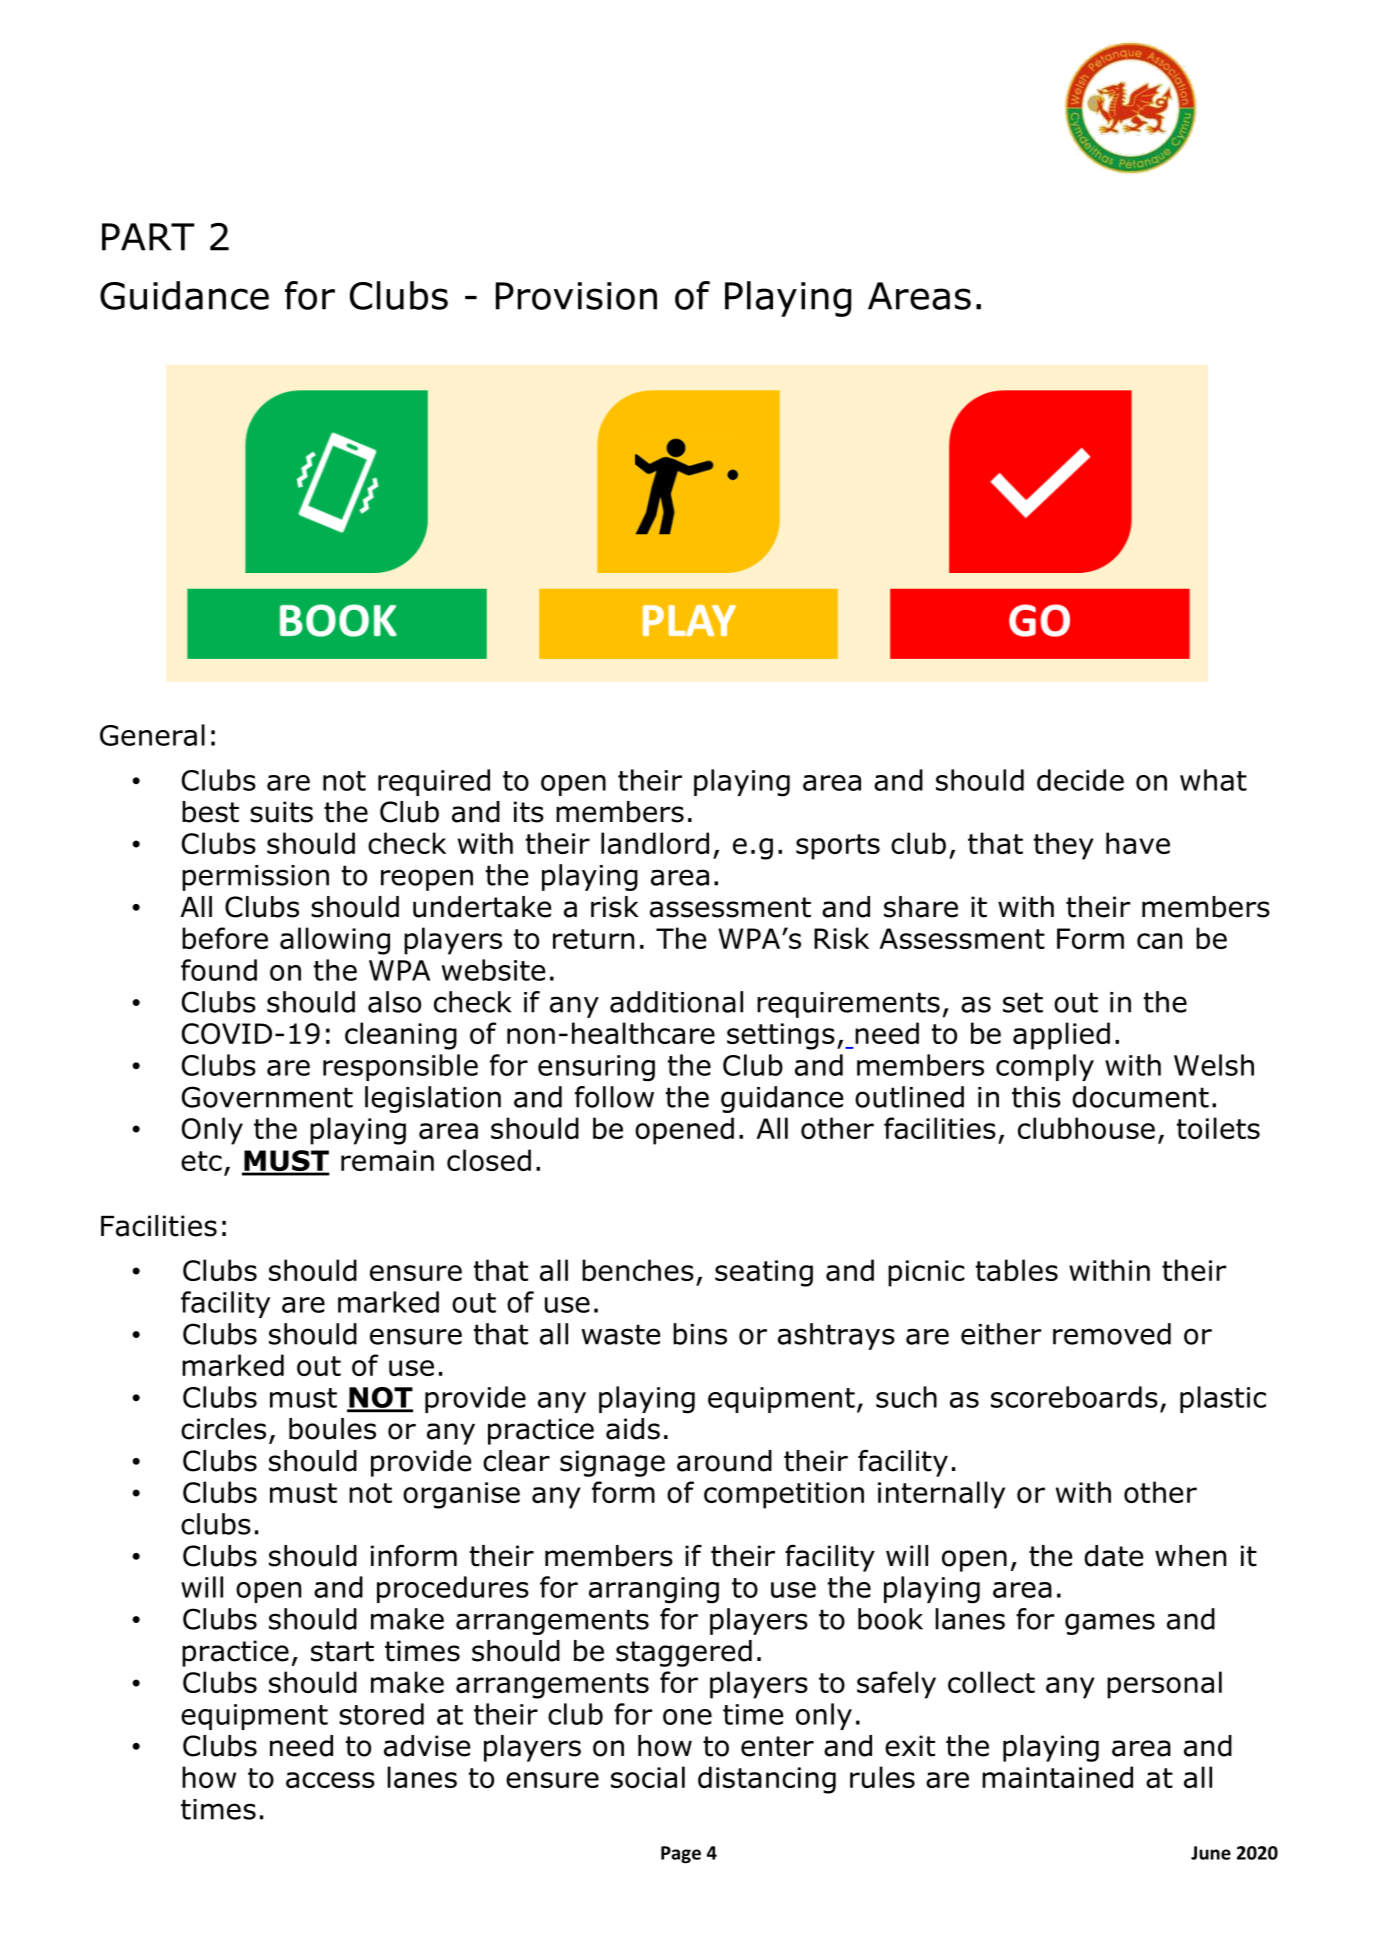  Describe the element at coordinates (676, 1002) in the screenshot. I see `additional` at that location.
